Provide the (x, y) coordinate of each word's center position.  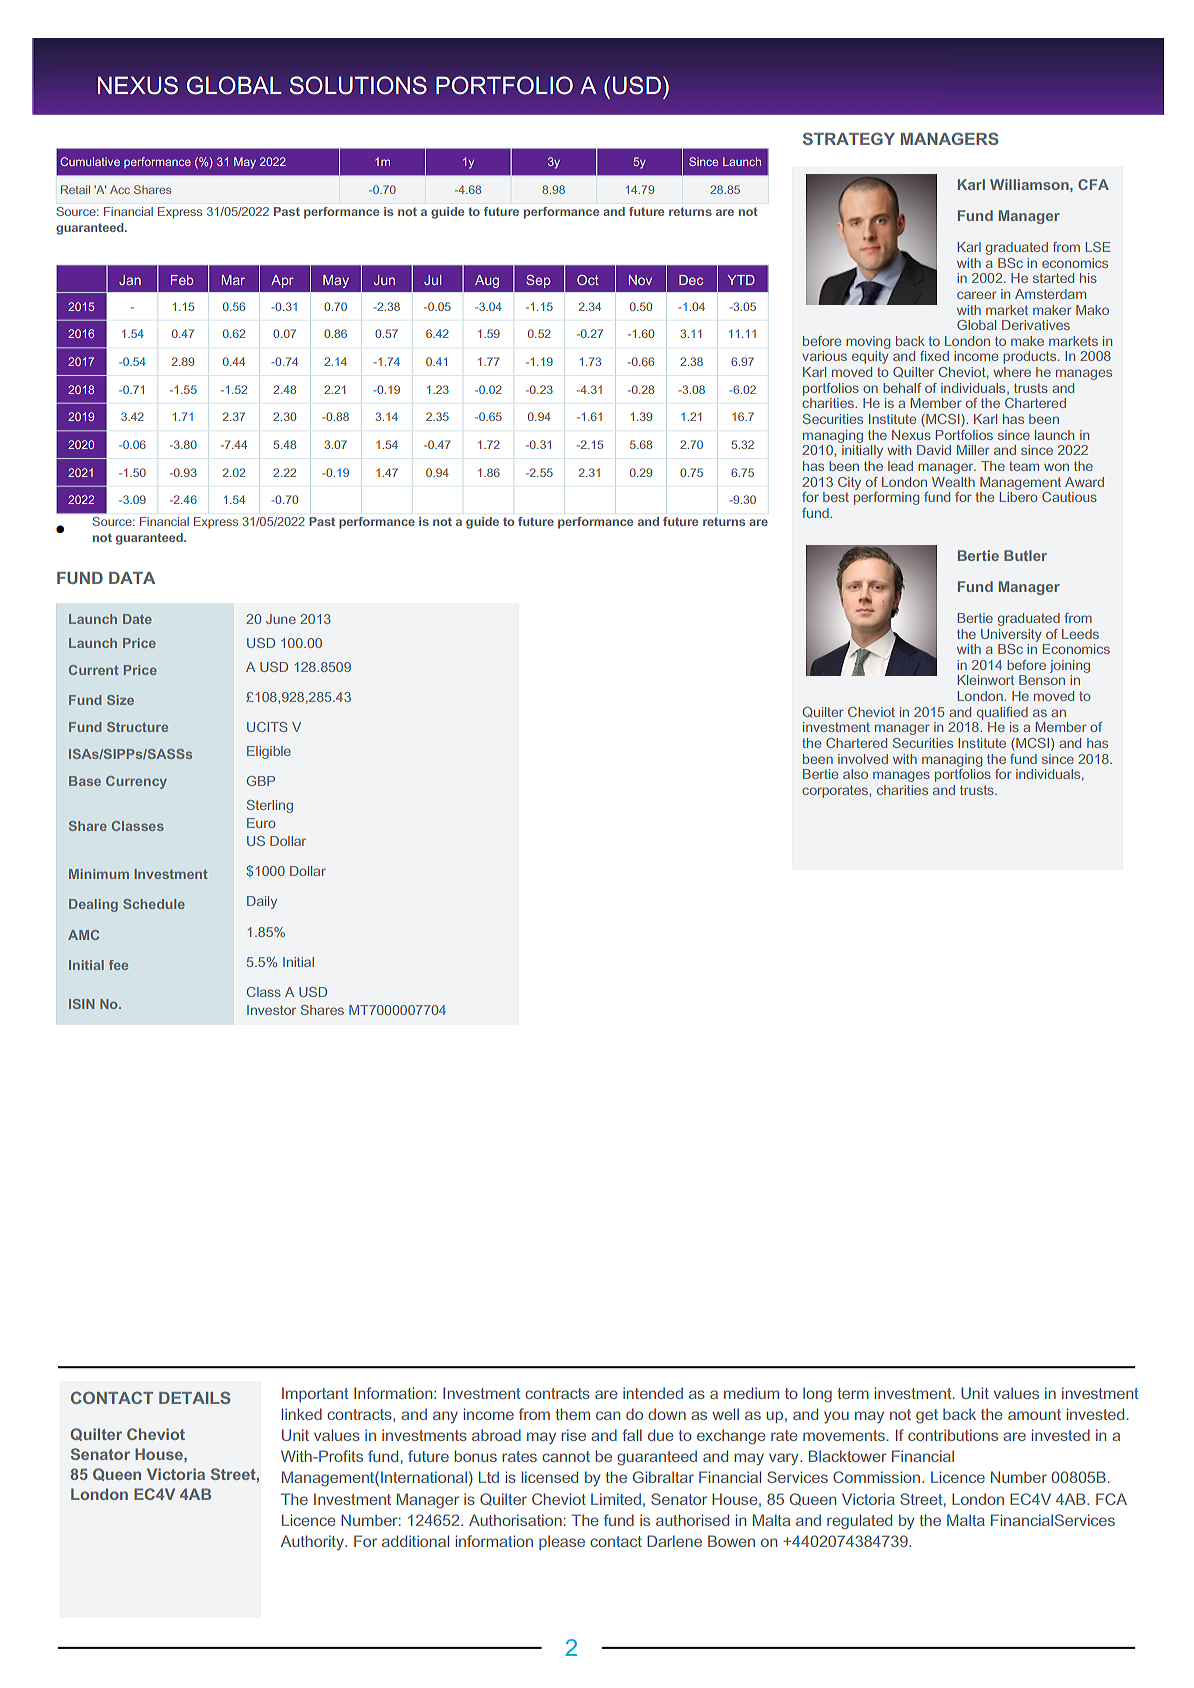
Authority (313, 1542)
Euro (261, 823)
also (855, 774)
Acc (120, 189)
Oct (588, 280)
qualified (1002, 713)
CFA (1093, 184)
